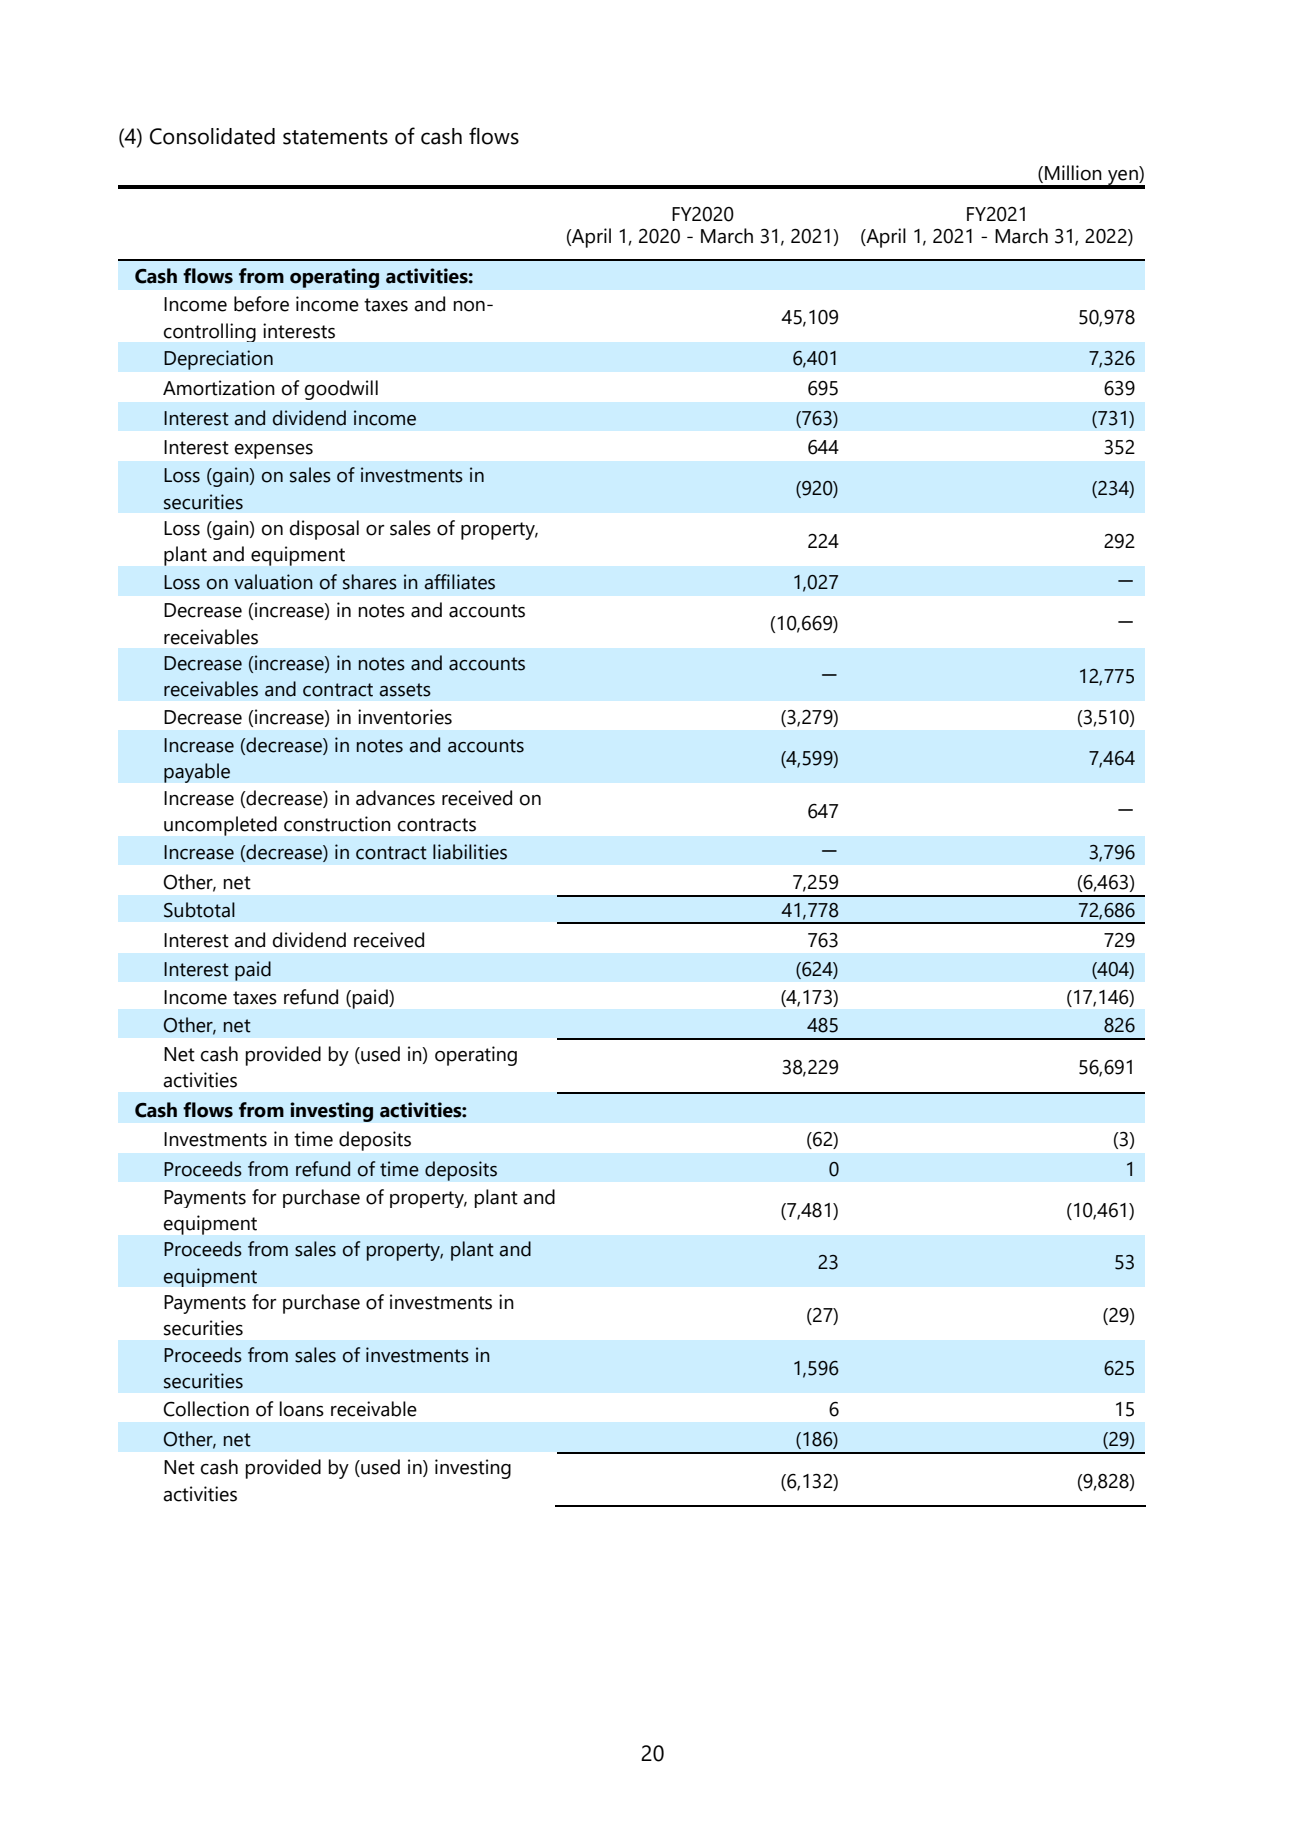  What do you see at coordinates (206, 1409) in the screenshot?
I see `Collection` at bounding box center [206, 1409].
